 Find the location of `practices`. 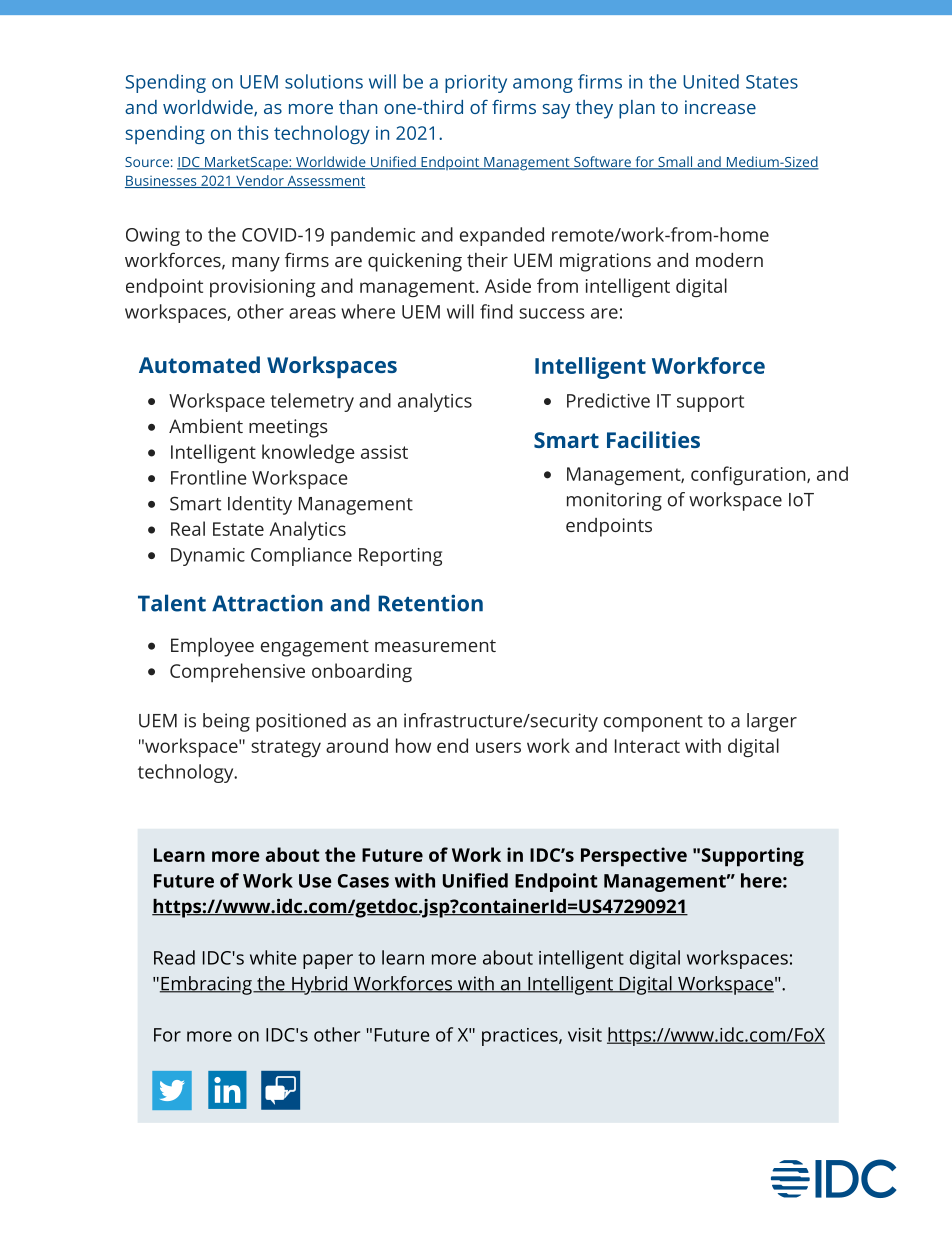

practices is located at coordinates (521, 1037).
